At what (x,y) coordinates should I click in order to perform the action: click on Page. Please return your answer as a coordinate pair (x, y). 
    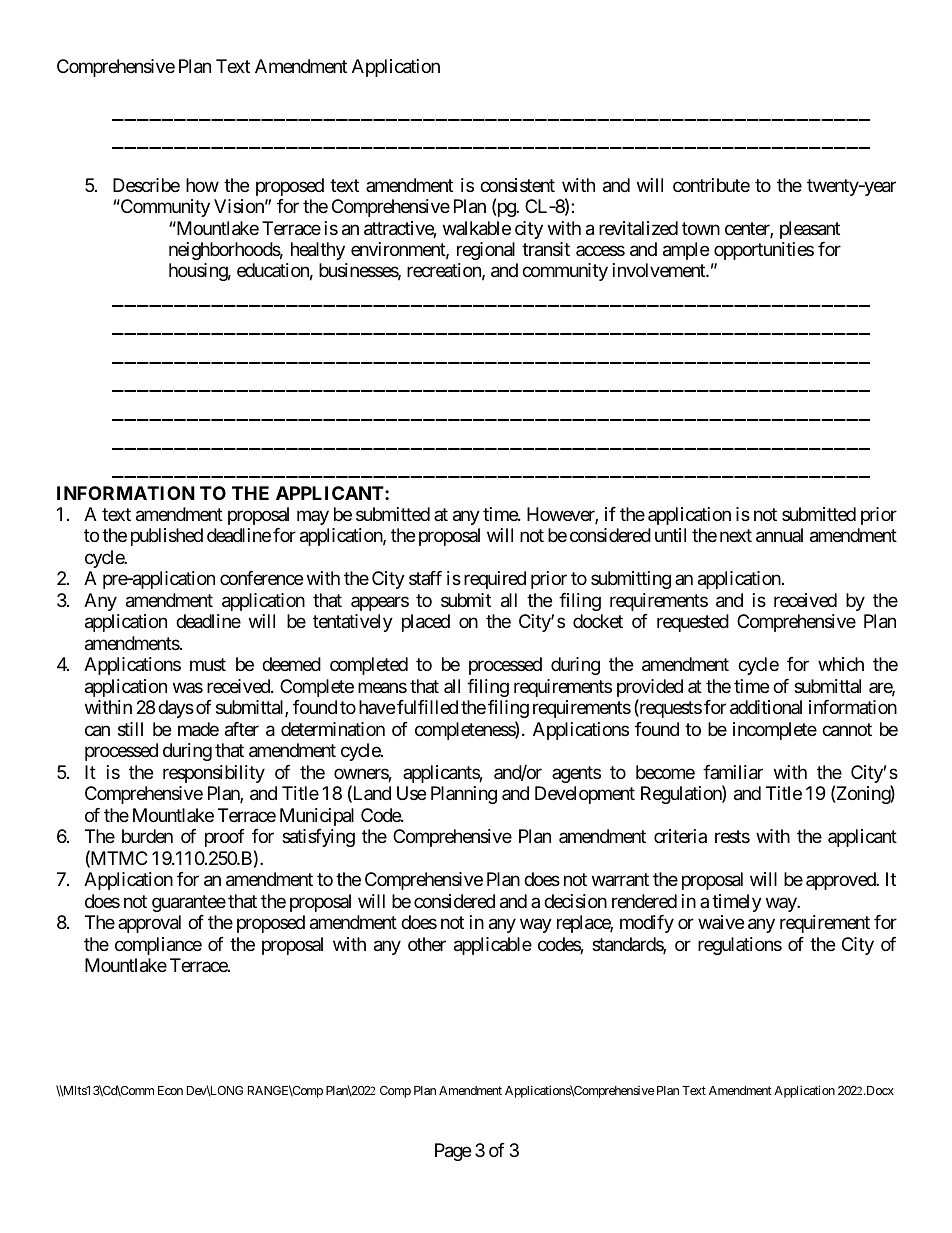
    Looking at the image, I should click on (453, 1152).
